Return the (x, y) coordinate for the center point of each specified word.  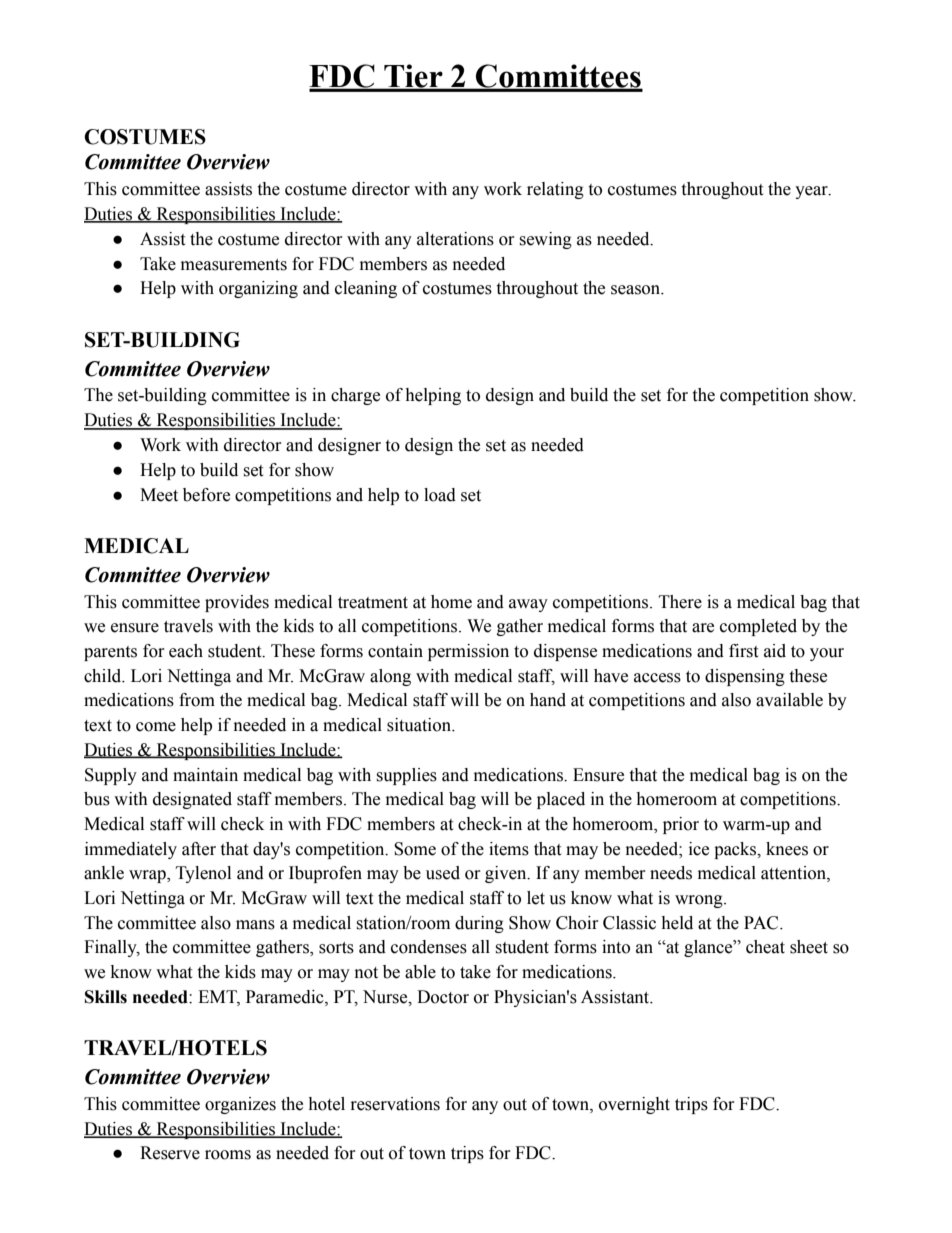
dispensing (745, 677)
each (186, 651)
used (443, 873)
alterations (455, 239)
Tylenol (203, 874)
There (680, 602)
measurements (234, 265)
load (440, 495)
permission (468, 652)
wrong (700, 901)
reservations (395, 1104)
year (812, 192)
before (206, 495)
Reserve (170, 1153)
